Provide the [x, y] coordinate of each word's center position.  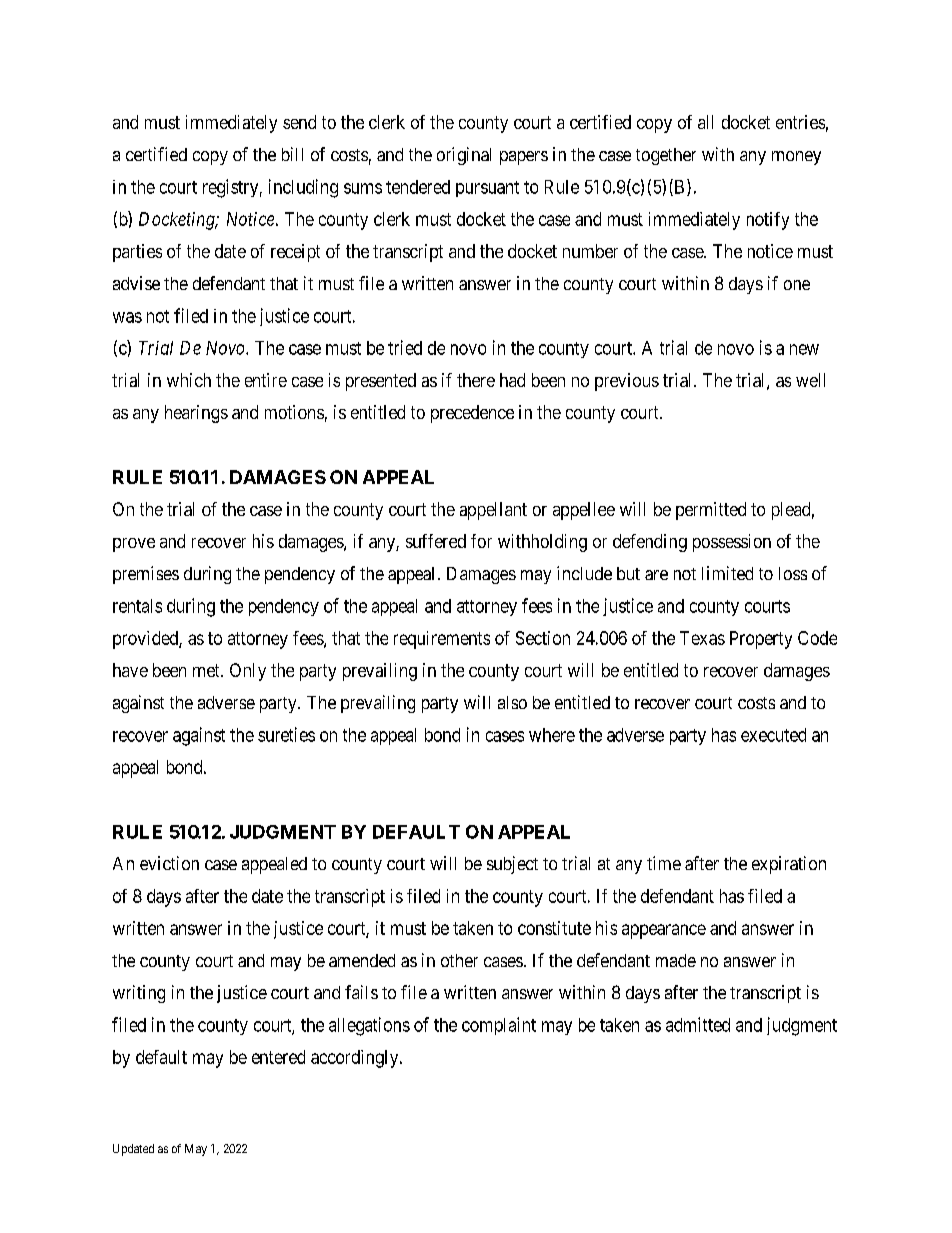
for [481, 541]
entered [278, 1057]
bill [292, 154]
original [464, 156]
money [796, 158]
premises [146, 575]
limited [727, 573]
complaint [499, 1026]
